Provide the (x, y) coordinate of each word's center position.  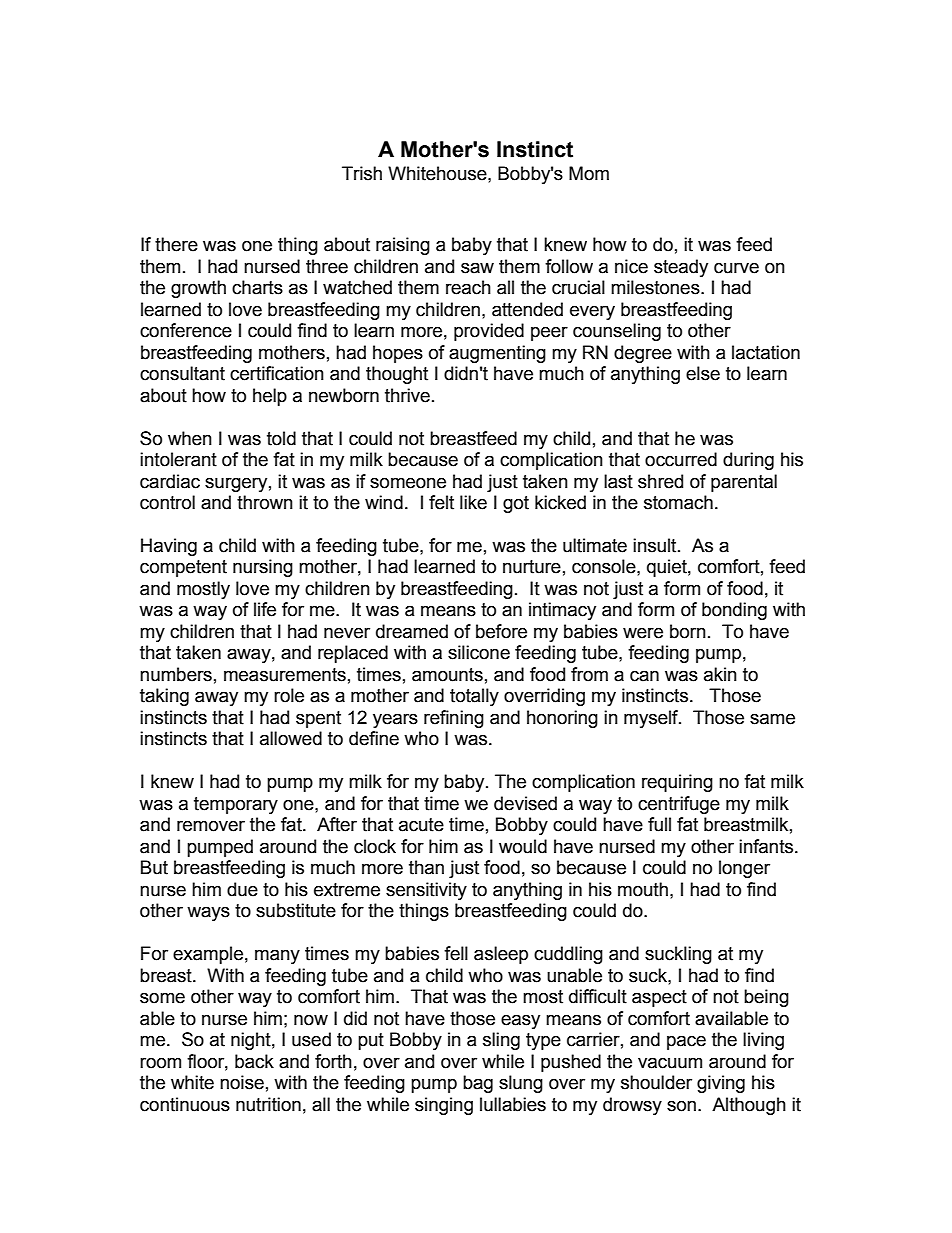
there (176, 244)
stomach (678, 502)
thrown (265, 502)
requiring (677, 783)
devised (525, 803)
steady (681, 268)
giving (721, 1084)
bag (478, 1084)
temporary (236, 805)
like (473, 502)
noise (242, 1082)
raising (403, 246)
